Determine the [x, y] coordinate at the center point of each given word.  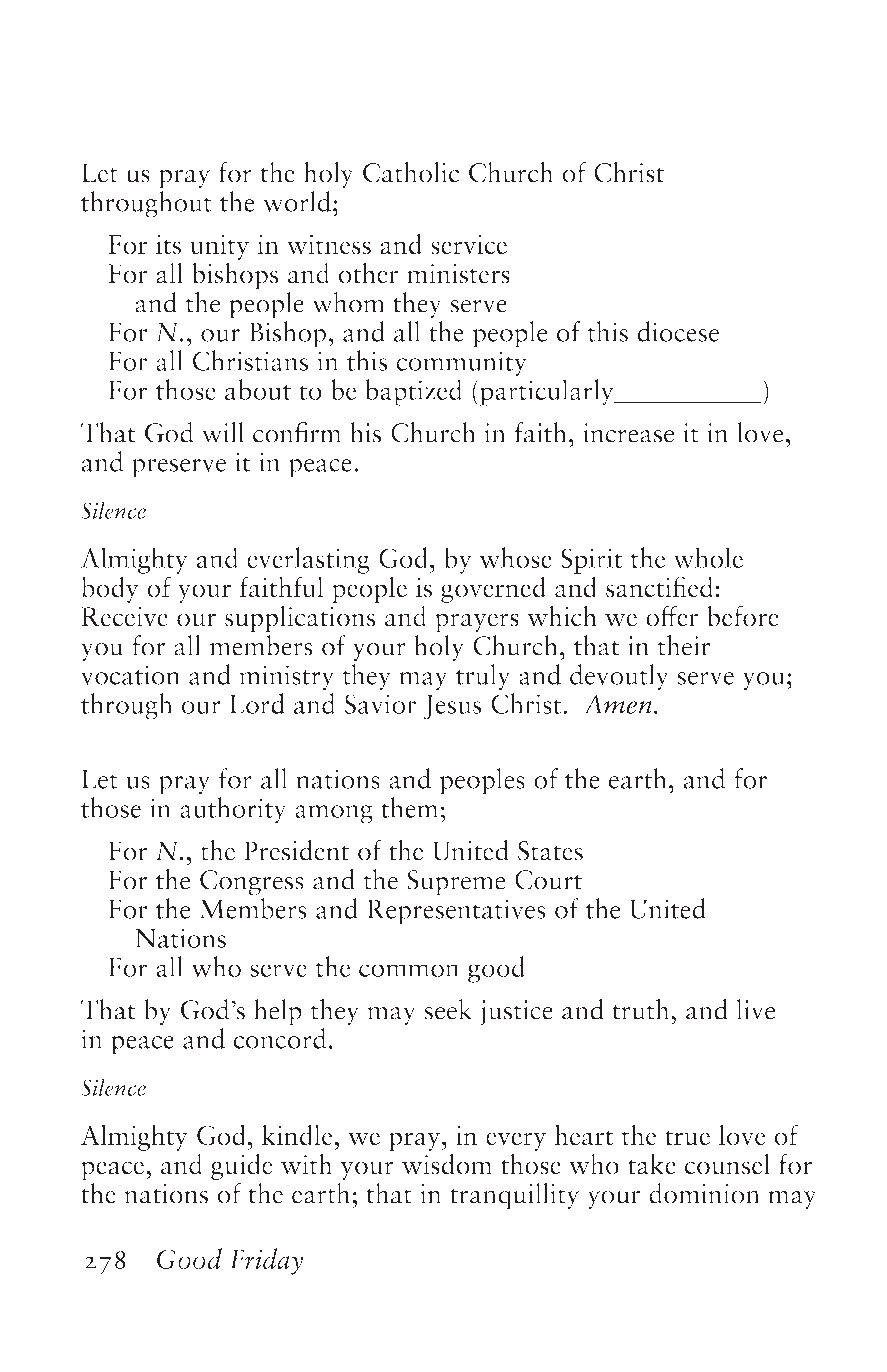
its [168, 245]
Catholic [411, 172]
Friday [267, 1261]
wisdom [447, 1164]
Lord [257, 703]
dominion [704, 1193]
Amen [618, 704]
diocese [678, 331]
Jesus [452, 706]
